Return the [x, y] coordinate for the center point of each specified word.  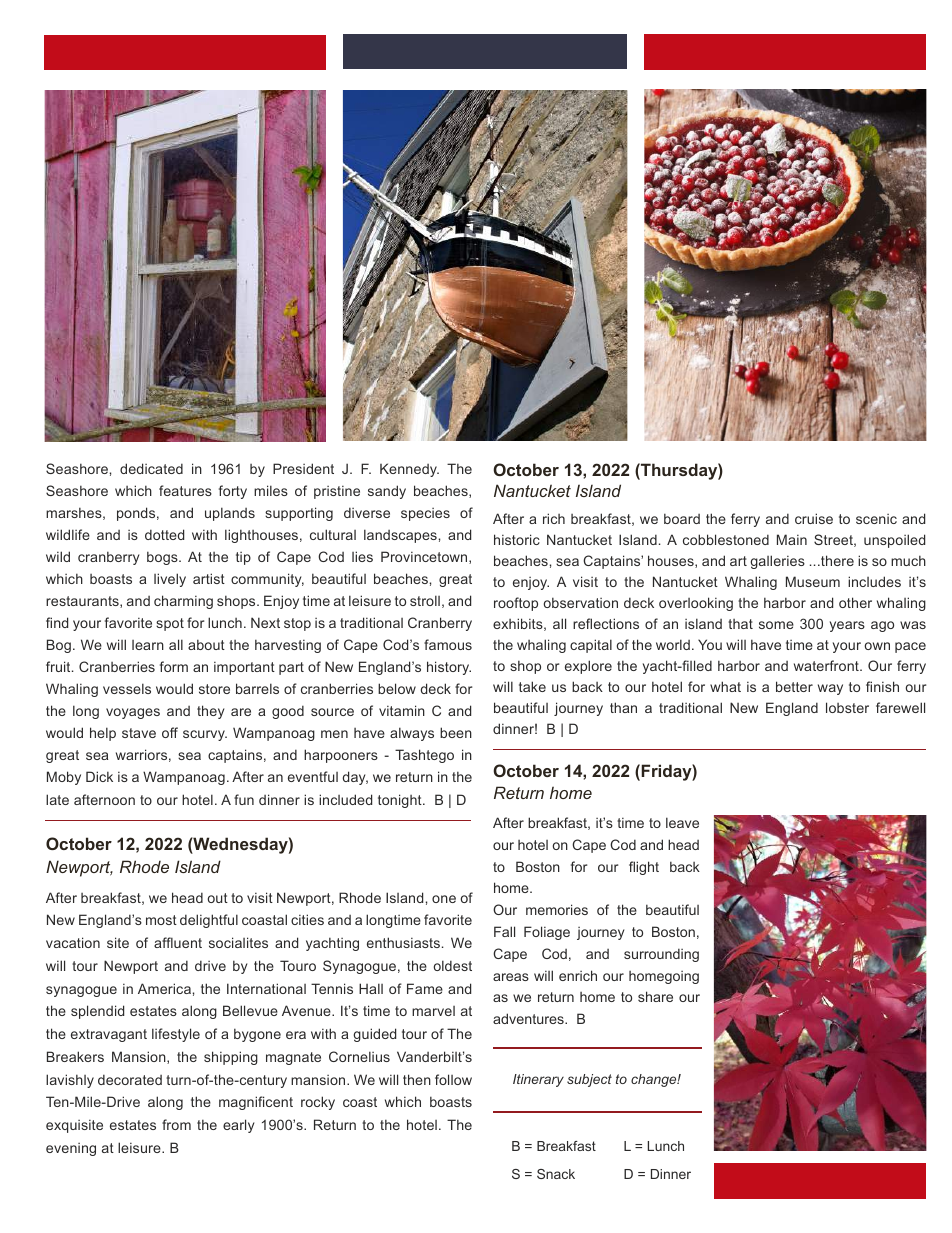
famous [448, 644]
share [655, 996]
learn [148, 645]
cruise [814, 518]
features [185, 490]
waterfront [827, 665]
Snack [556, 1174]
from [176, 1124]
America [164, 988]
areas [511, 977]
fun [244, 799]
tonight [401, 801]
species [425, 514]
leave [682, 822]
